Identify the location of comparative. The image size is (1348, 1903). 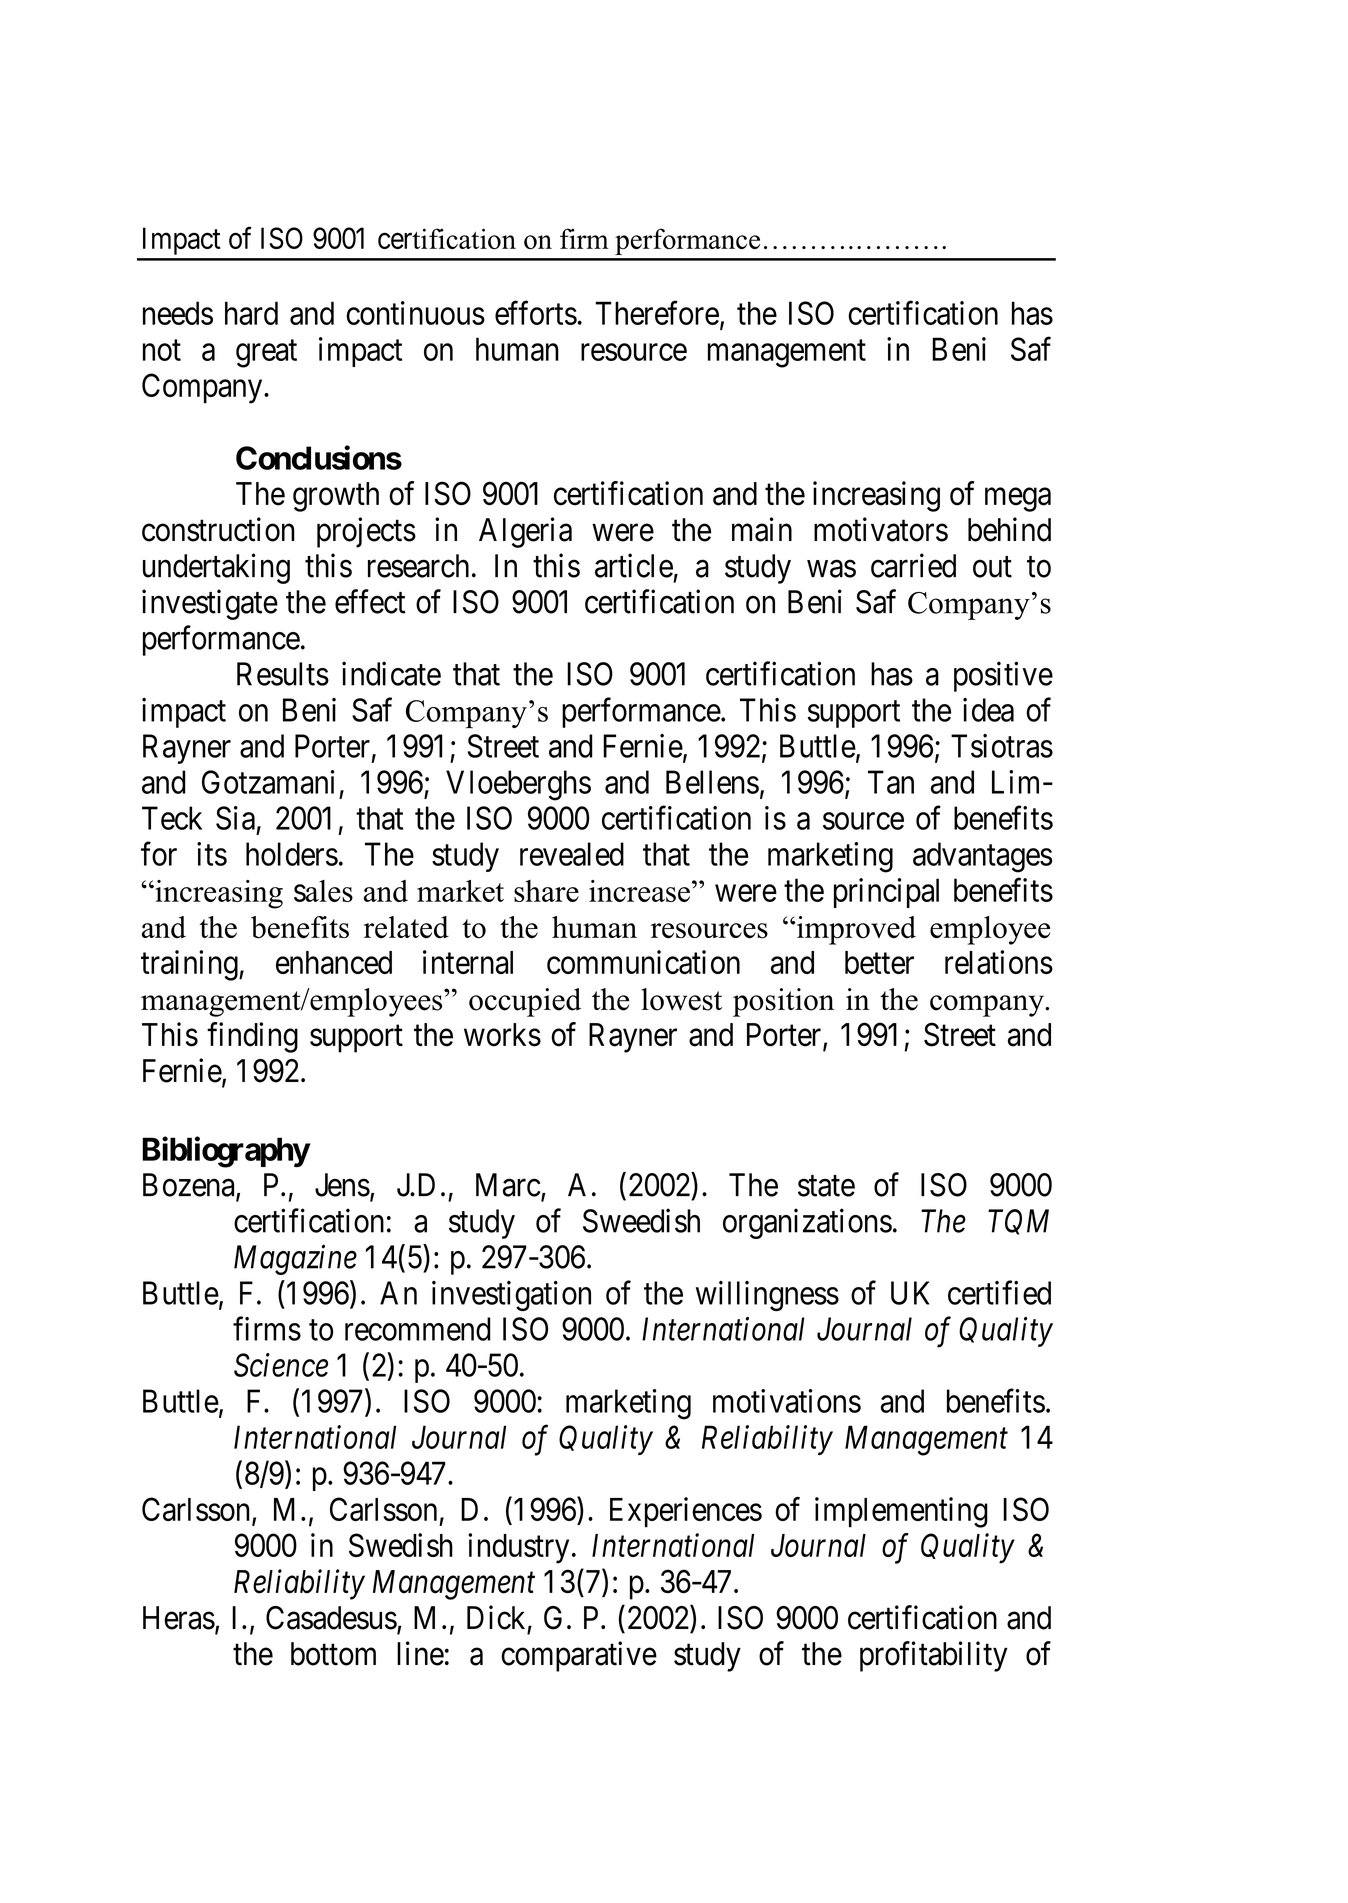
(579, 1656).
